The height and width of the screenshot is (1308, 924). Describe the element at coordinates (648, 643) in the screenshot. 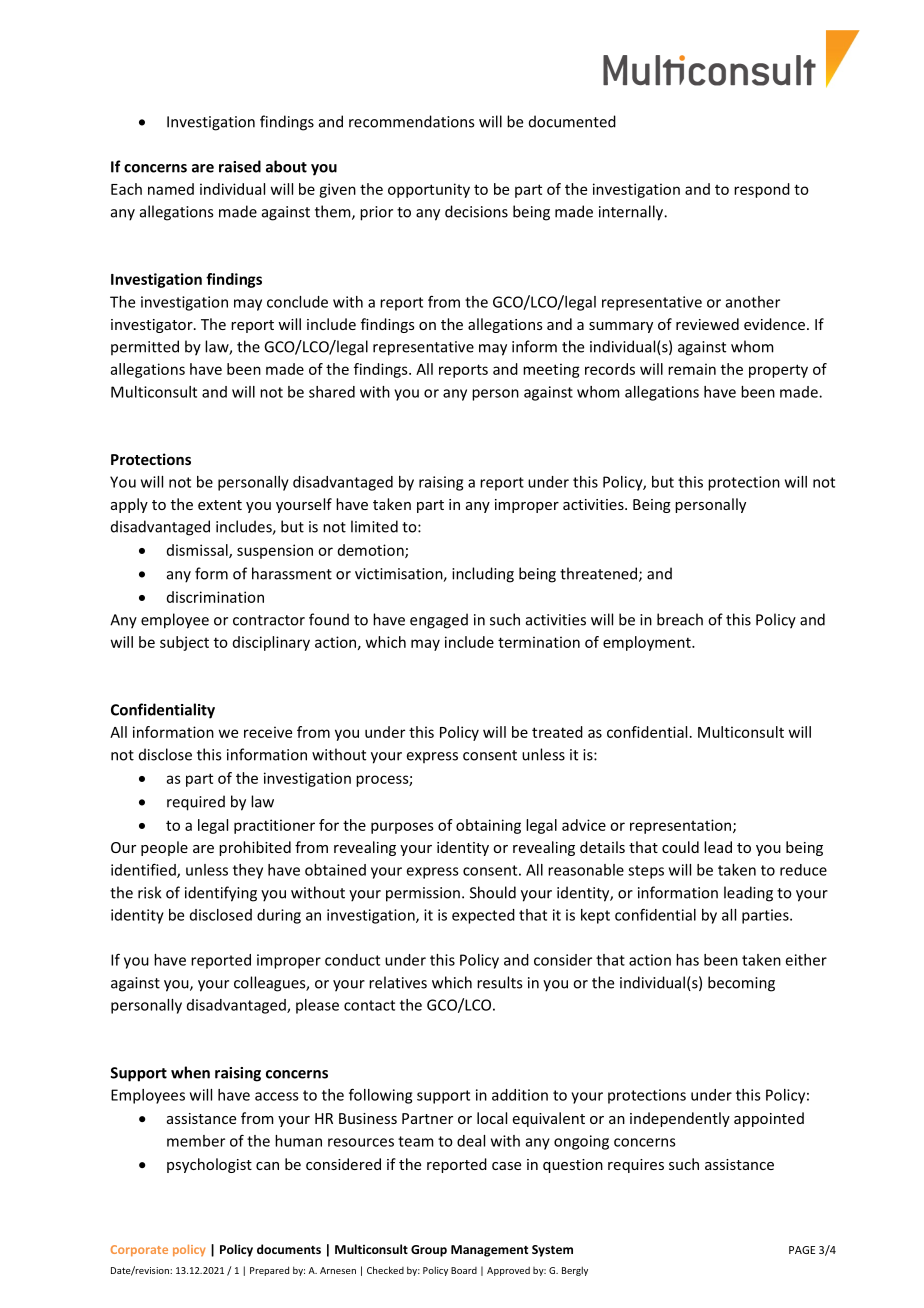

I see `employment` at that location.
